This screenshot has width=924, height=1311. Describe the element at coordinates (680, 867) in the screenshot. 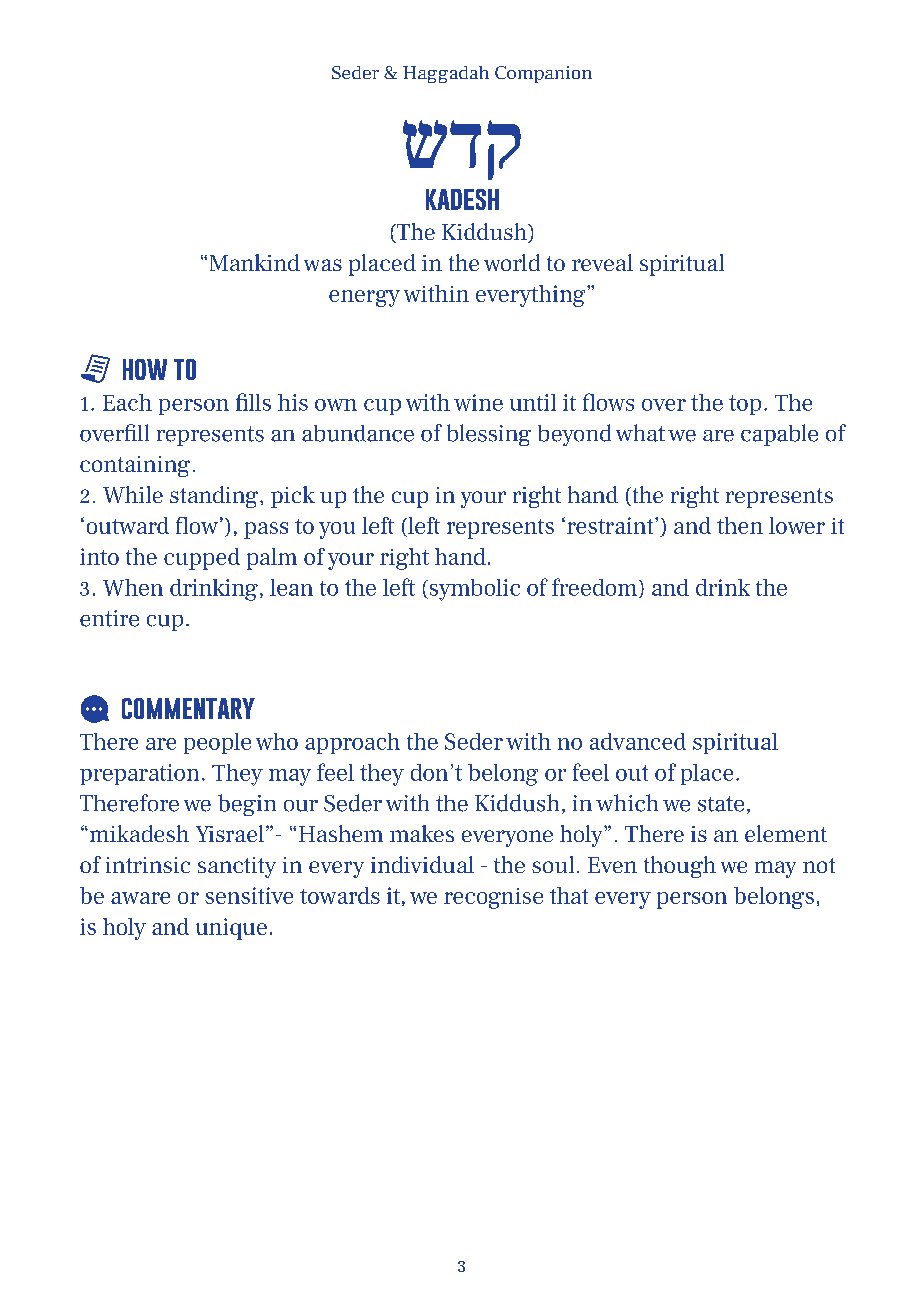

I see `though` at that location.
